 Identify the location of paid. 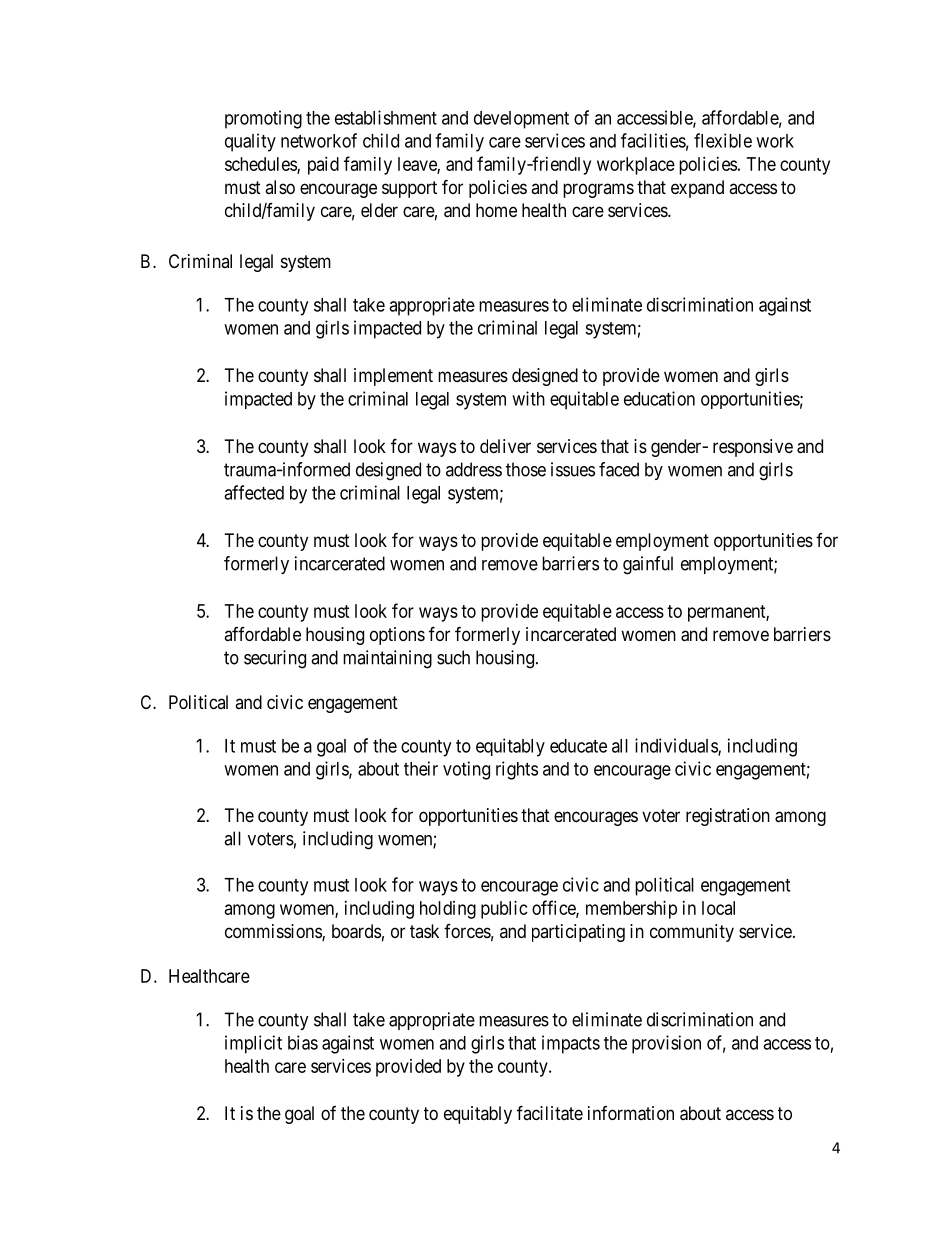
(323, 166).
